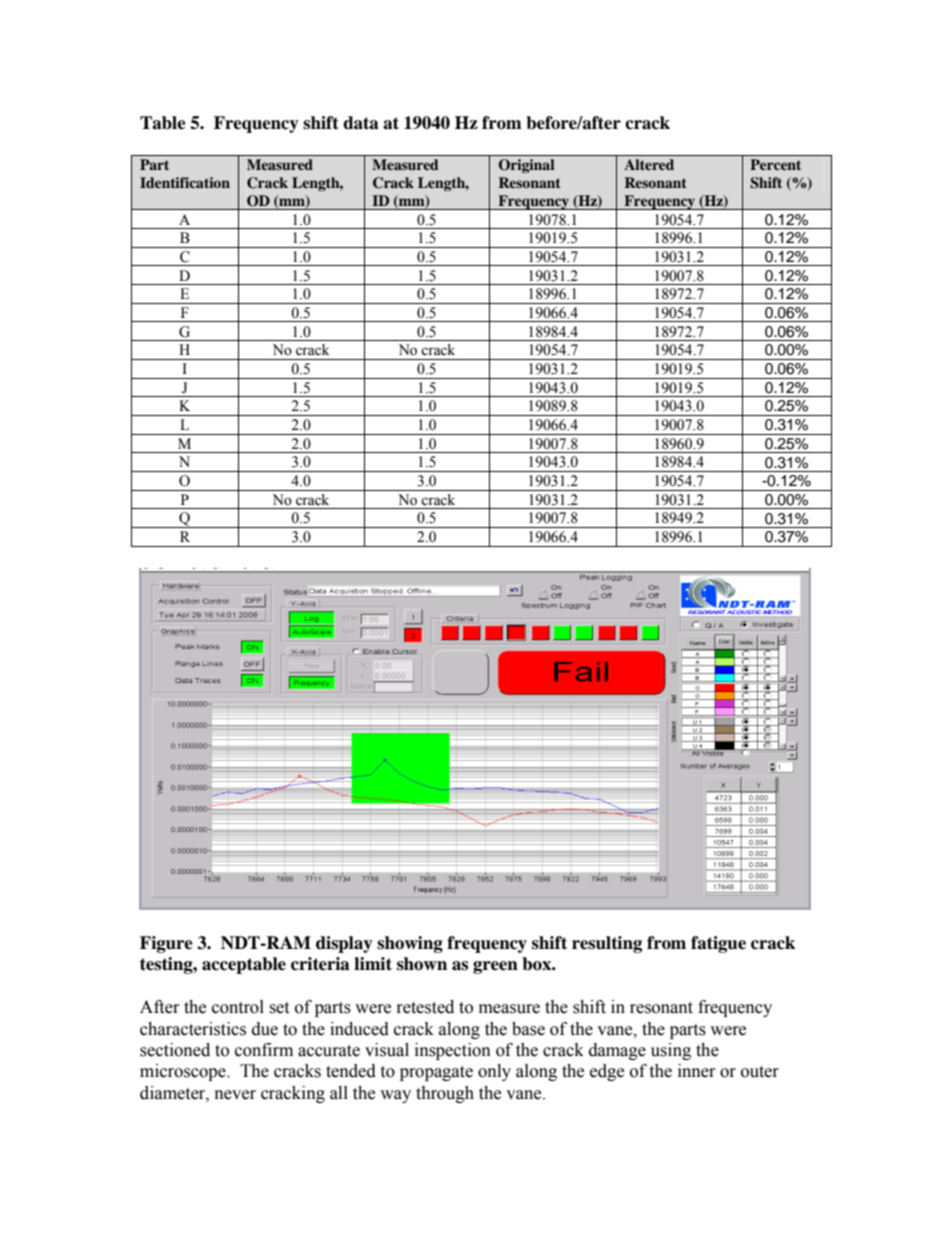  I want to click on Identification, so click(185, 182).
